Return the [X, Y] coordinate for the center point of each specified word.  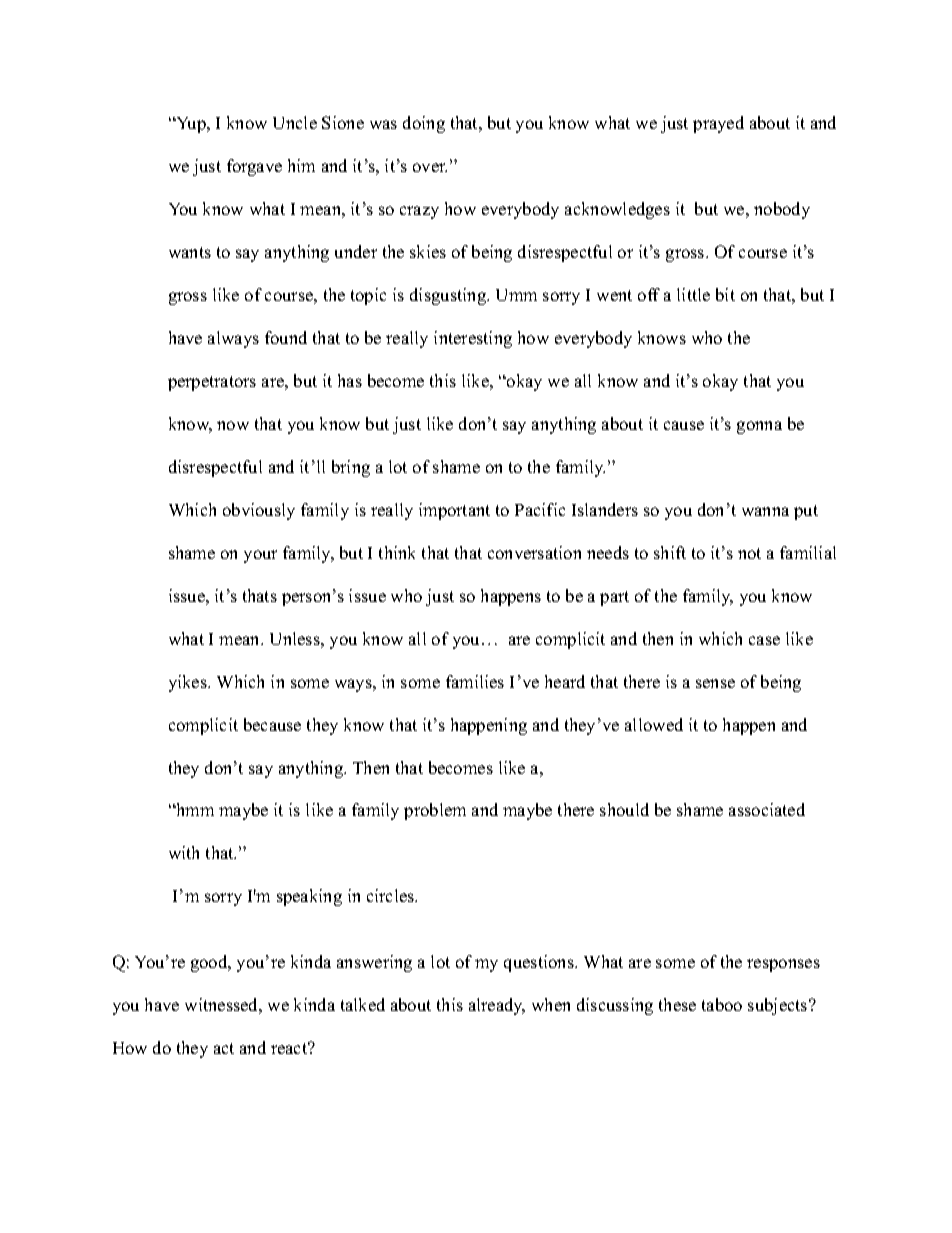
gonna [759, 427]
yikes [189, 683]
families [475, 681]
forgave [254, 167]
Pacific [540, 509]
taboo [722, 1004]
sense [715, 683]
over [430, 167]
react [290, 1048]
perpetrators [212, 383]
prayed [718, 124]
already [497, 1006]
